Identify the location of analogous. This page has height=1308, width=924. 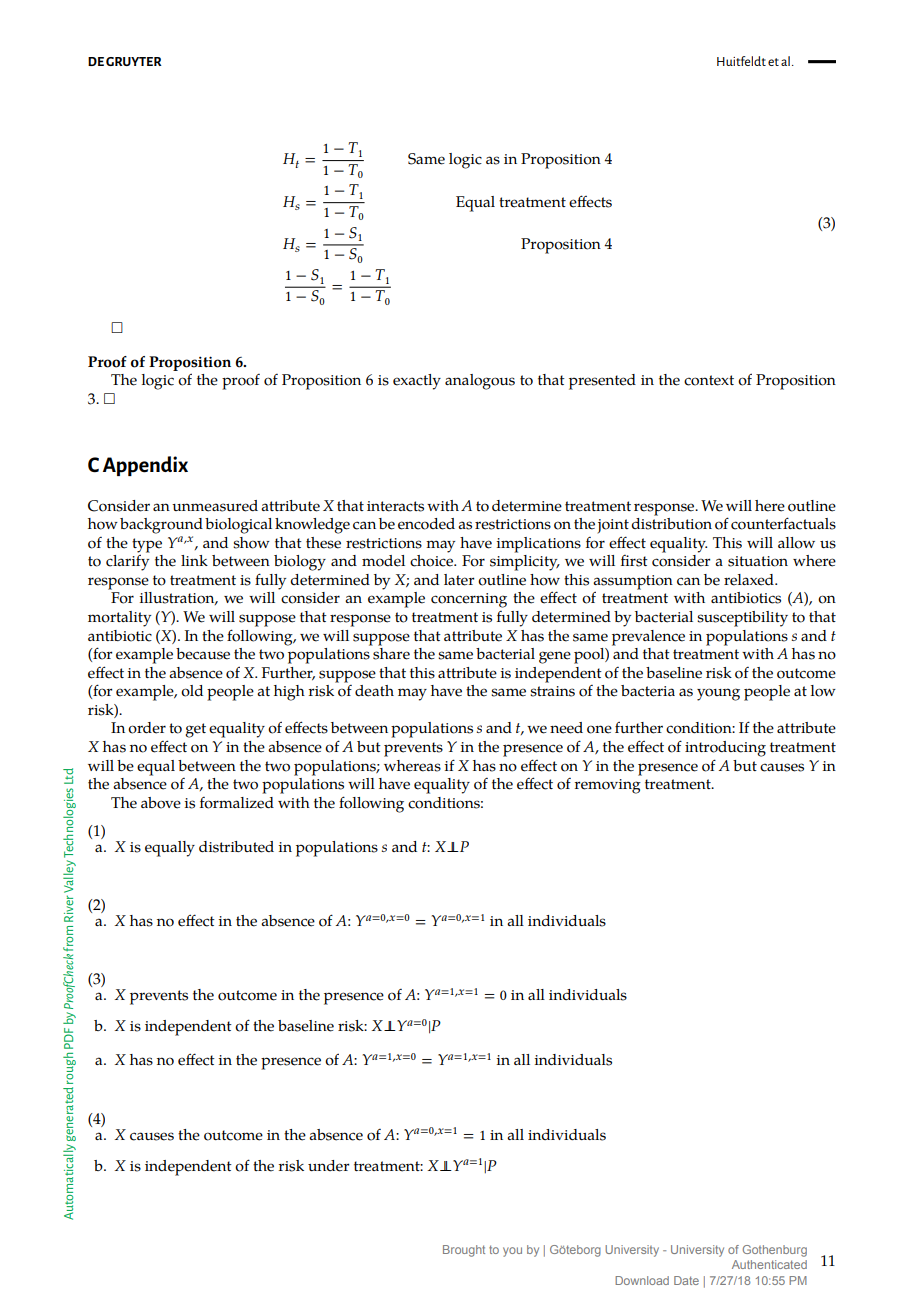
(480, 382).
